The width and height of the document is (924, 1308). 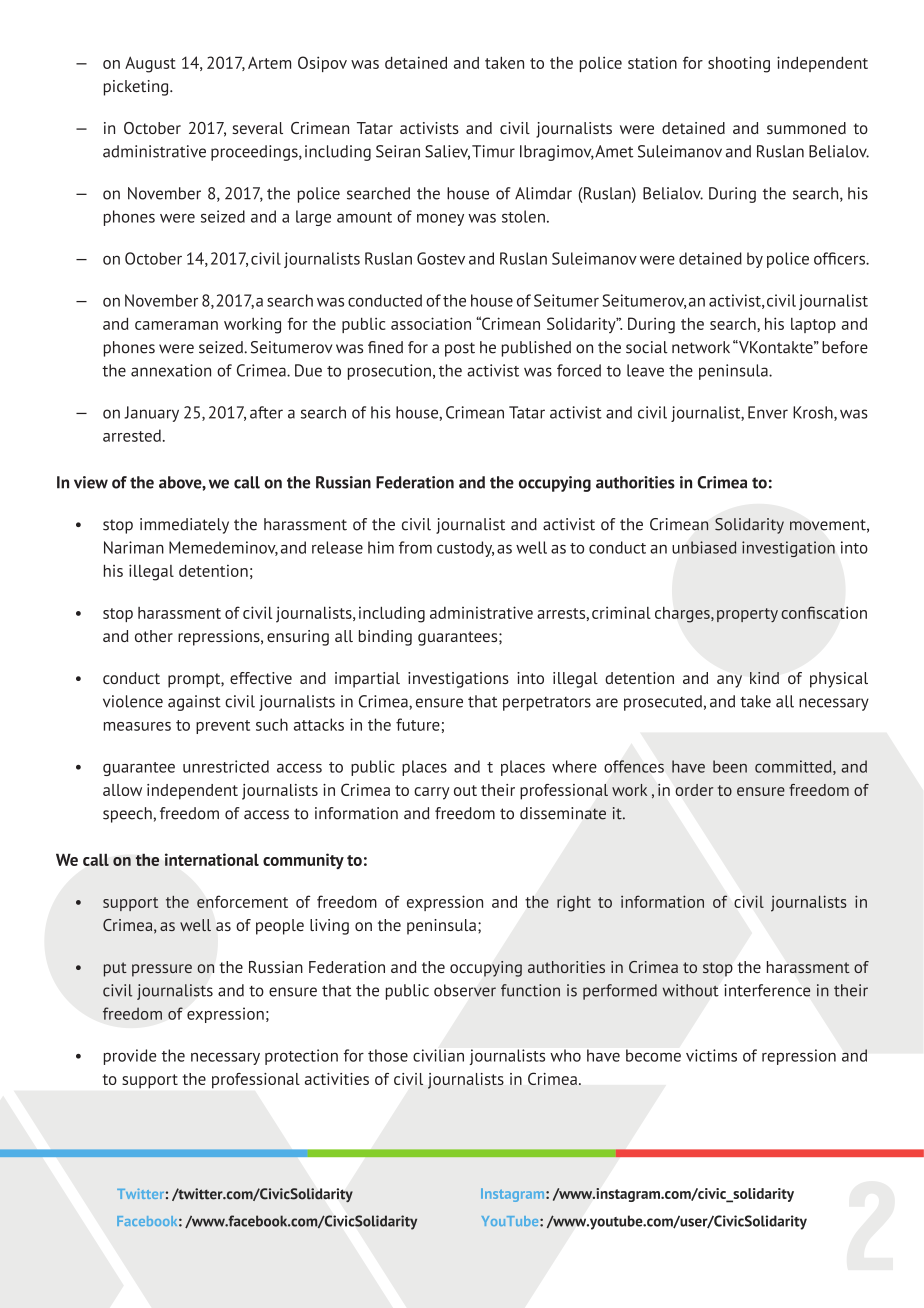 I want to click on custody, so click(x=465, y=549).
